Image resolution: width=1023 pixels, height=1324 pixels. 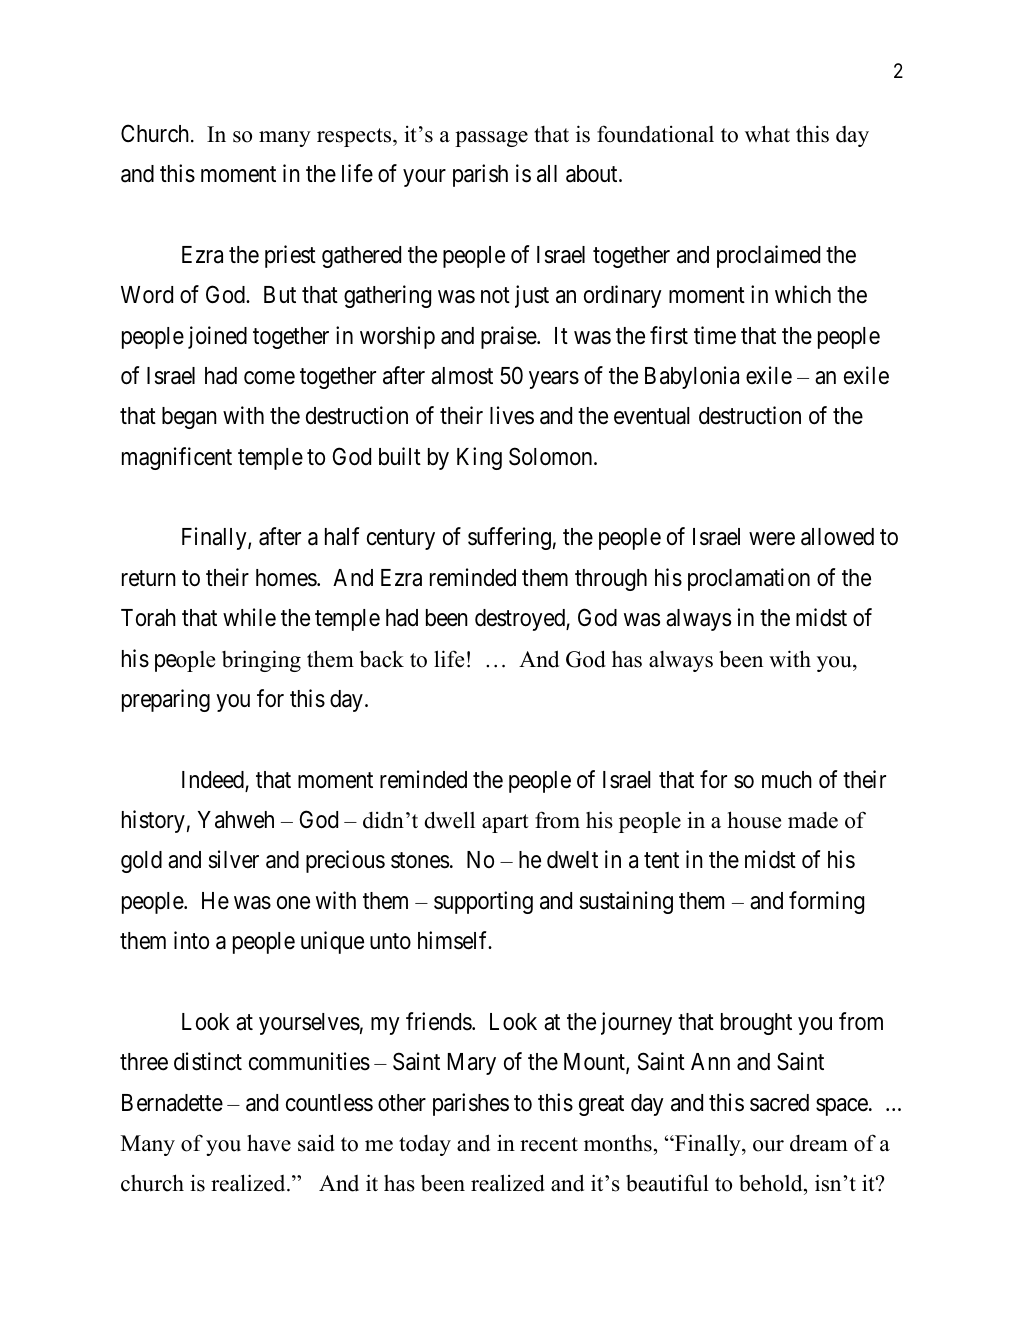 I want to click on passage, so click(x=491, y=139).
